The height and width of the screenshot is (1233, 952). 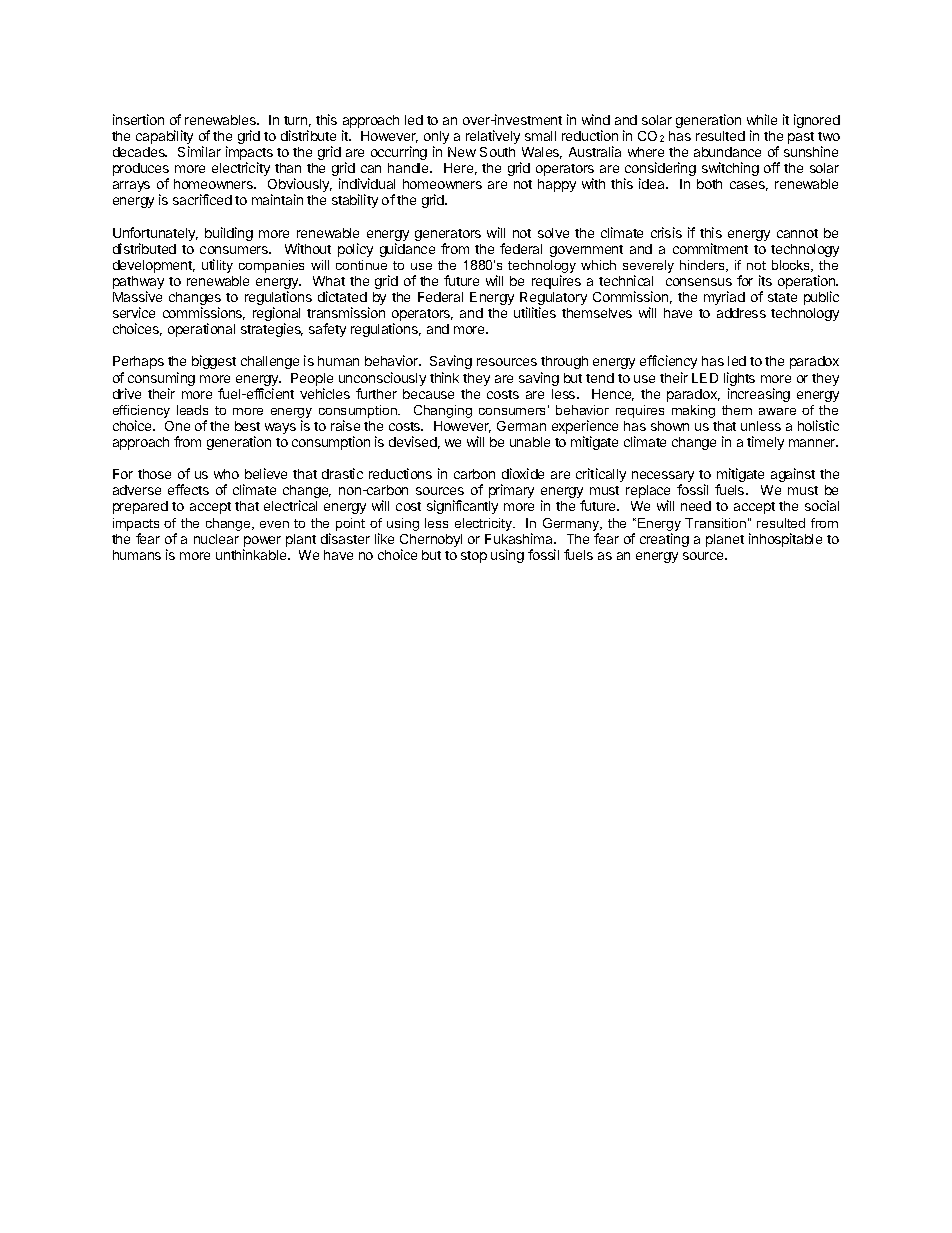 I want to click on while, so click(x=762, y=119).
